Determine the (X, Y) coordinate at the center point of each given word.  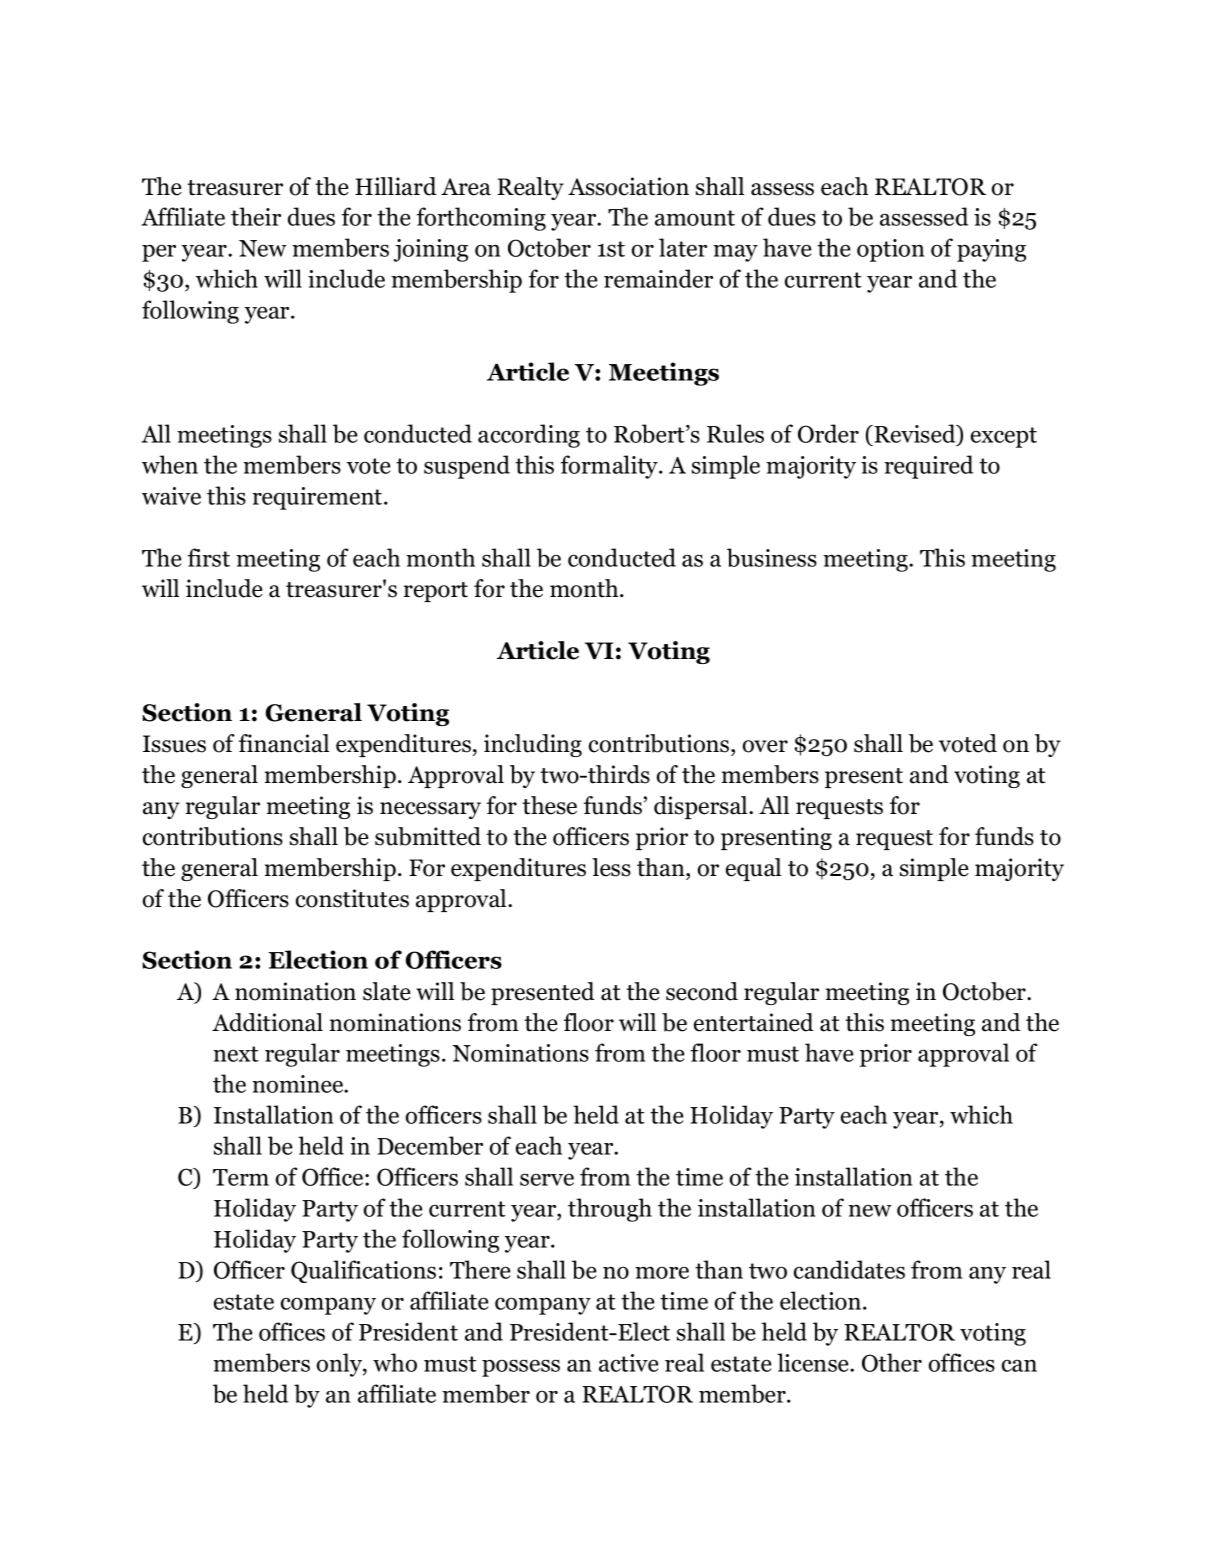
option (891, 250)
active (628, 1363)
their (256, 216)
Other (892, 1362)
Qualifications (363, 1271)
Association (628, 186)
